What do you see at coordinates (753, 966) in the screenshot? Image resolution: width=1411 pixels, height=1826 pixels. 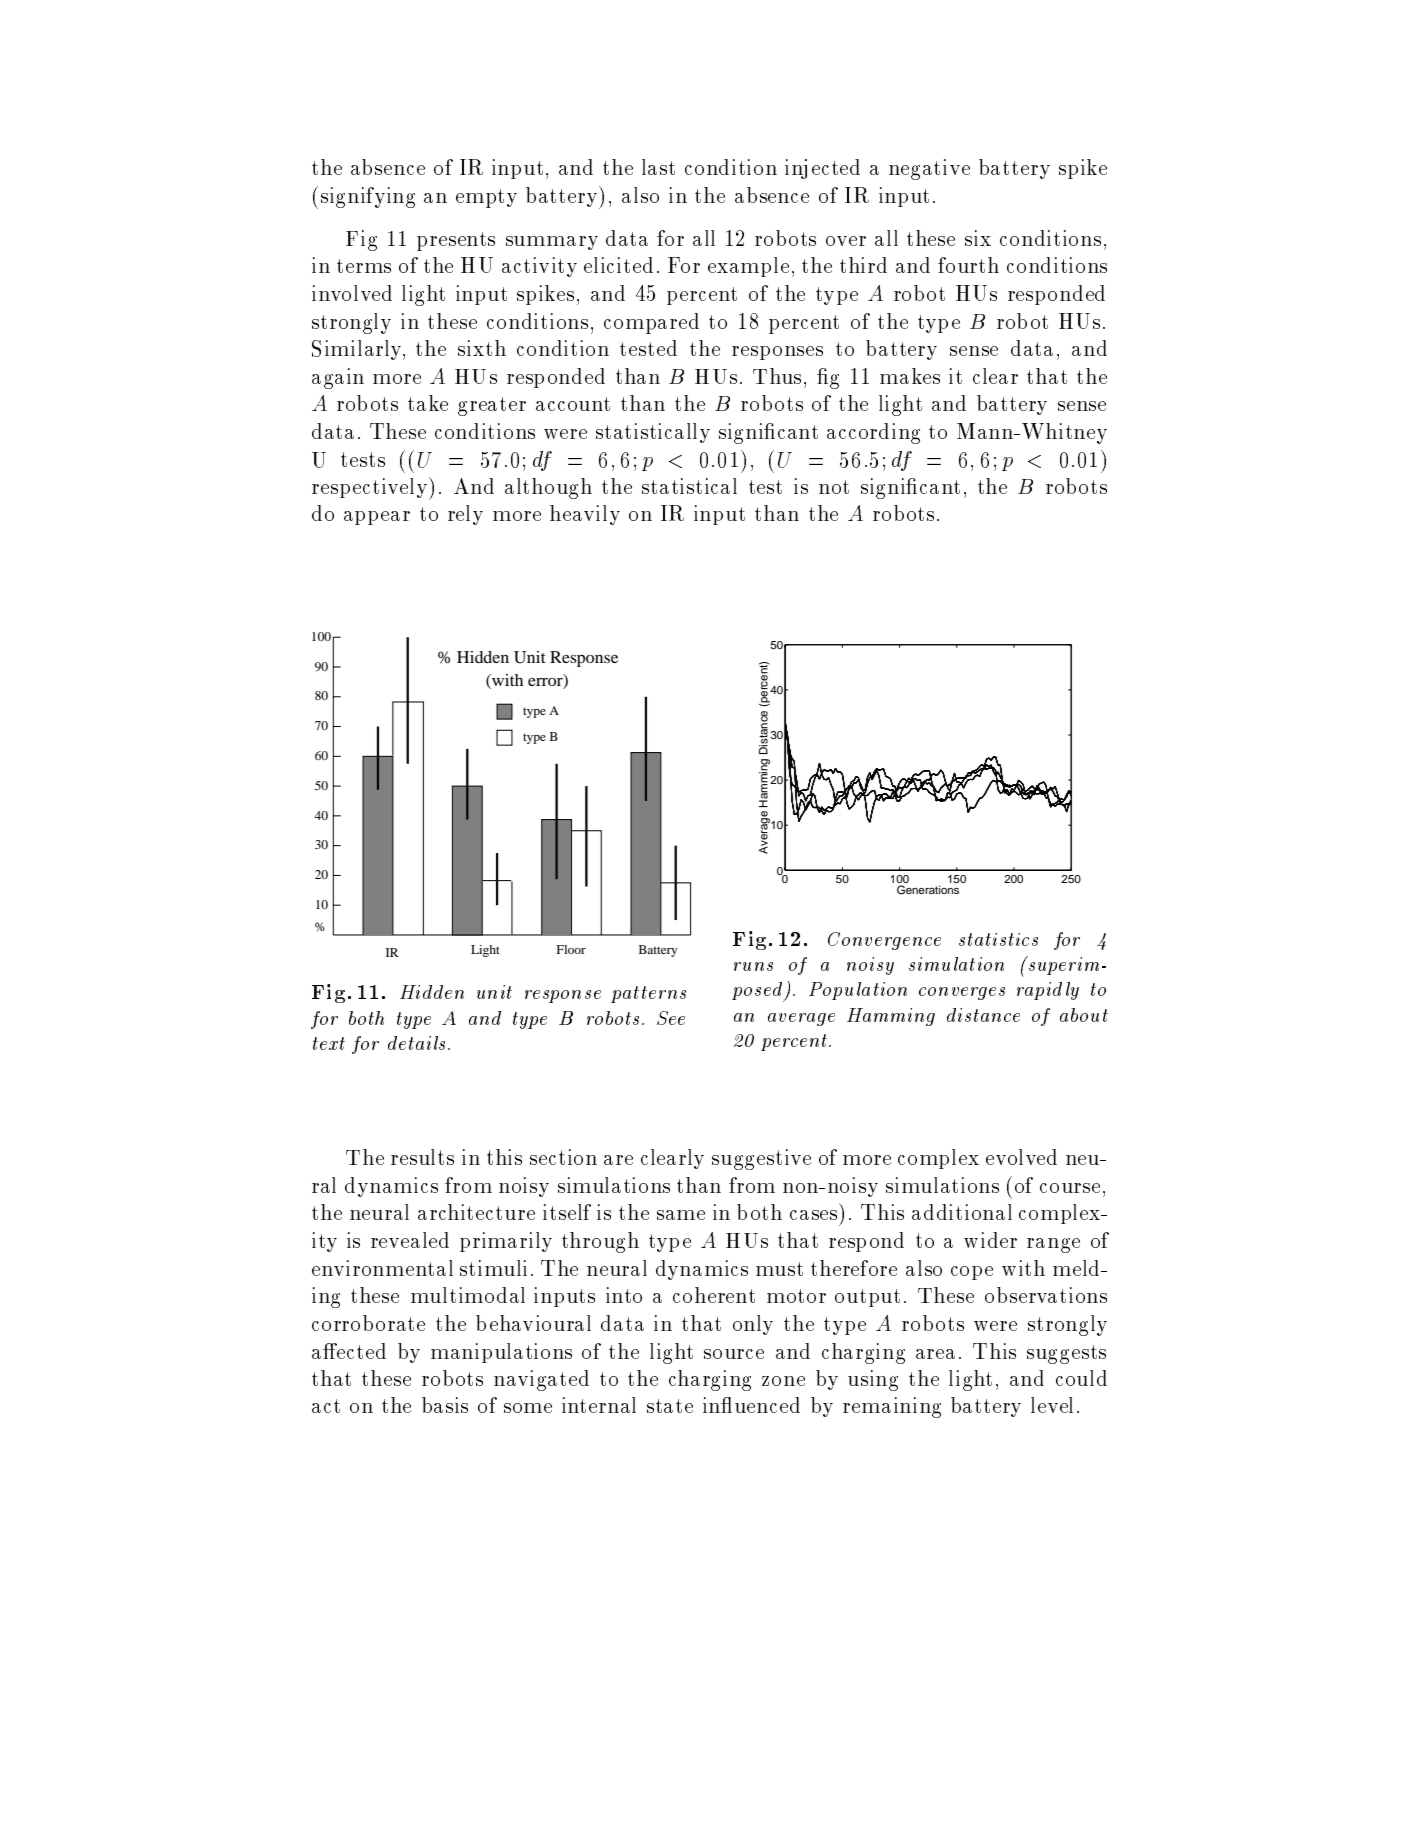 I see `runs` at bounding box center [753, 966].
